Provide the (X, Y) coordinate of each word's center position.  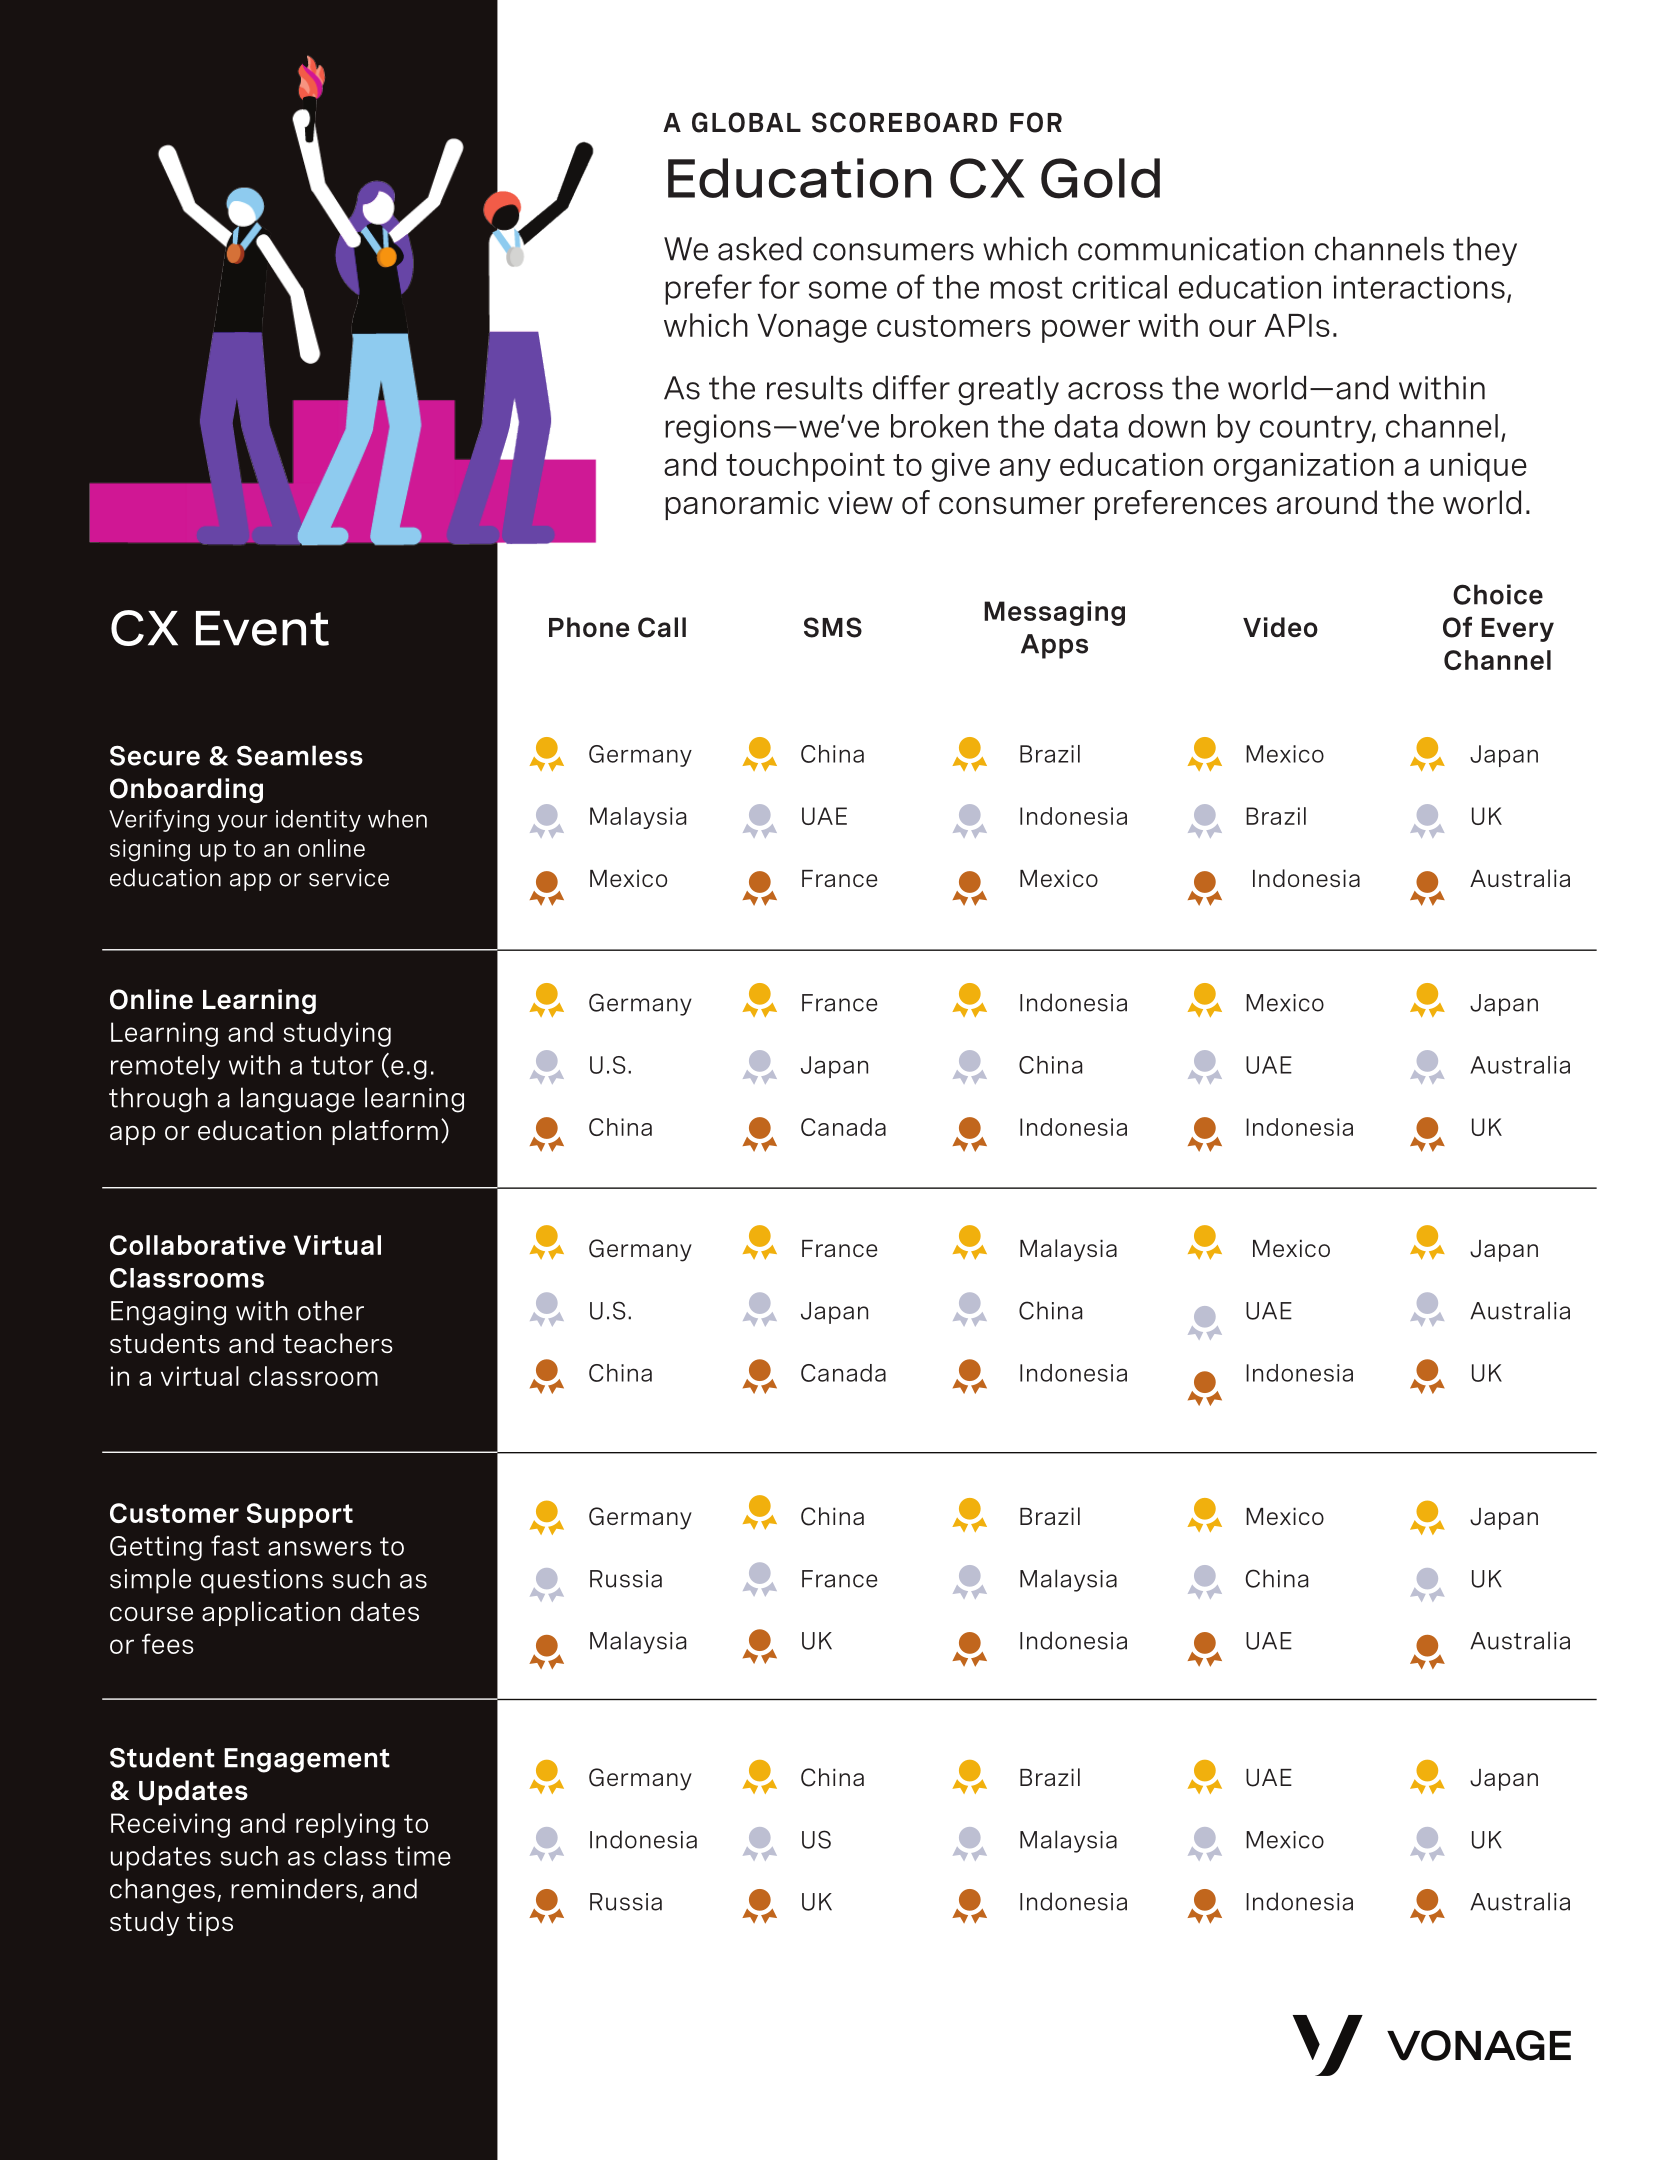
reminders (294, 1888)
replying (345, 1825)
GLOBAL (746, 122)
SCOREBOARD (904, 122)
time (423, 1856)
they (1485, 251)
